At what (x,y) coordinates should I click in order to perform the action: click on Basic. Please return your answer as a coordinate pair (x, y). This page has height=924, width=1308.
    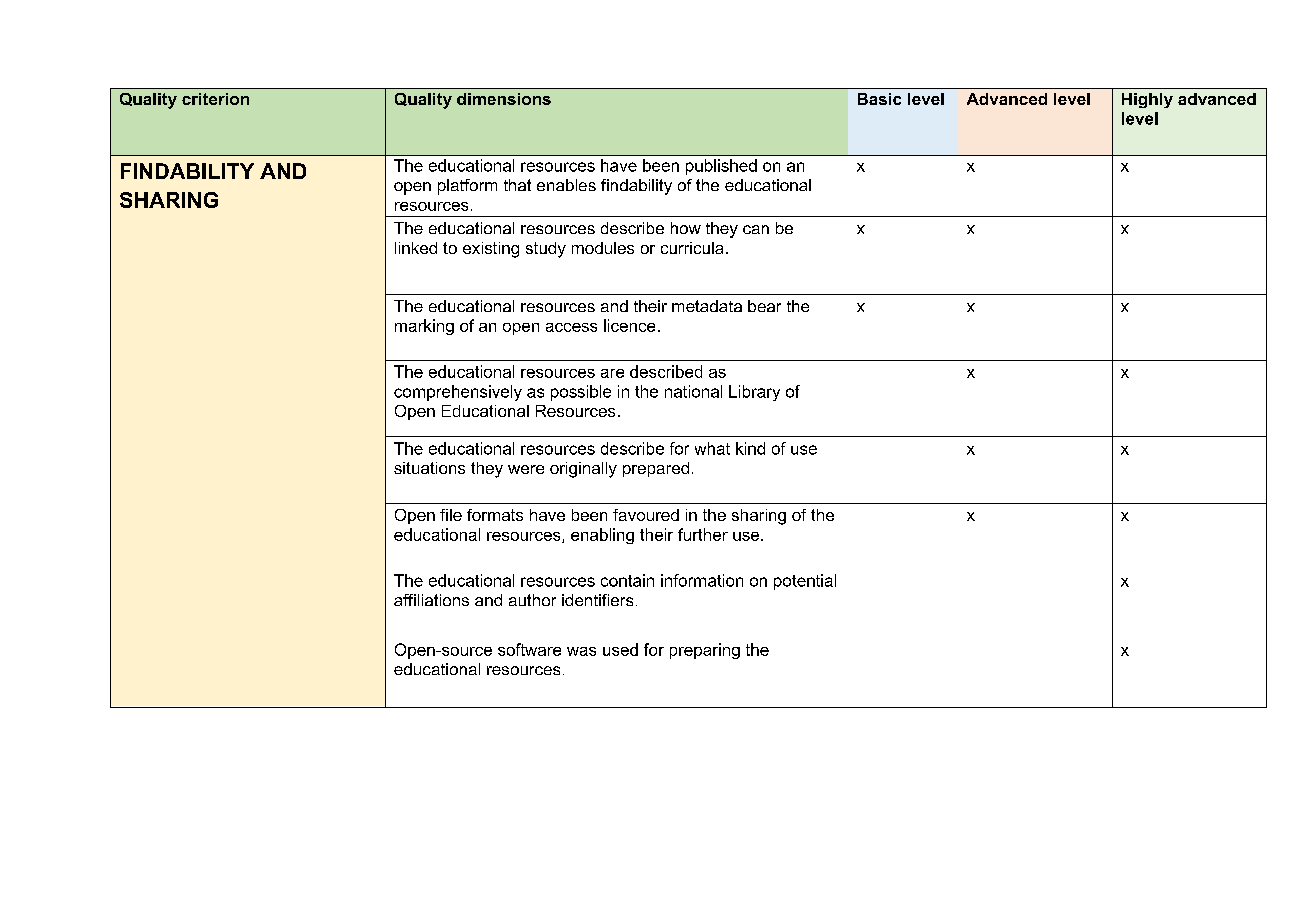
    Looking at the image, I should click on (879, 99).
